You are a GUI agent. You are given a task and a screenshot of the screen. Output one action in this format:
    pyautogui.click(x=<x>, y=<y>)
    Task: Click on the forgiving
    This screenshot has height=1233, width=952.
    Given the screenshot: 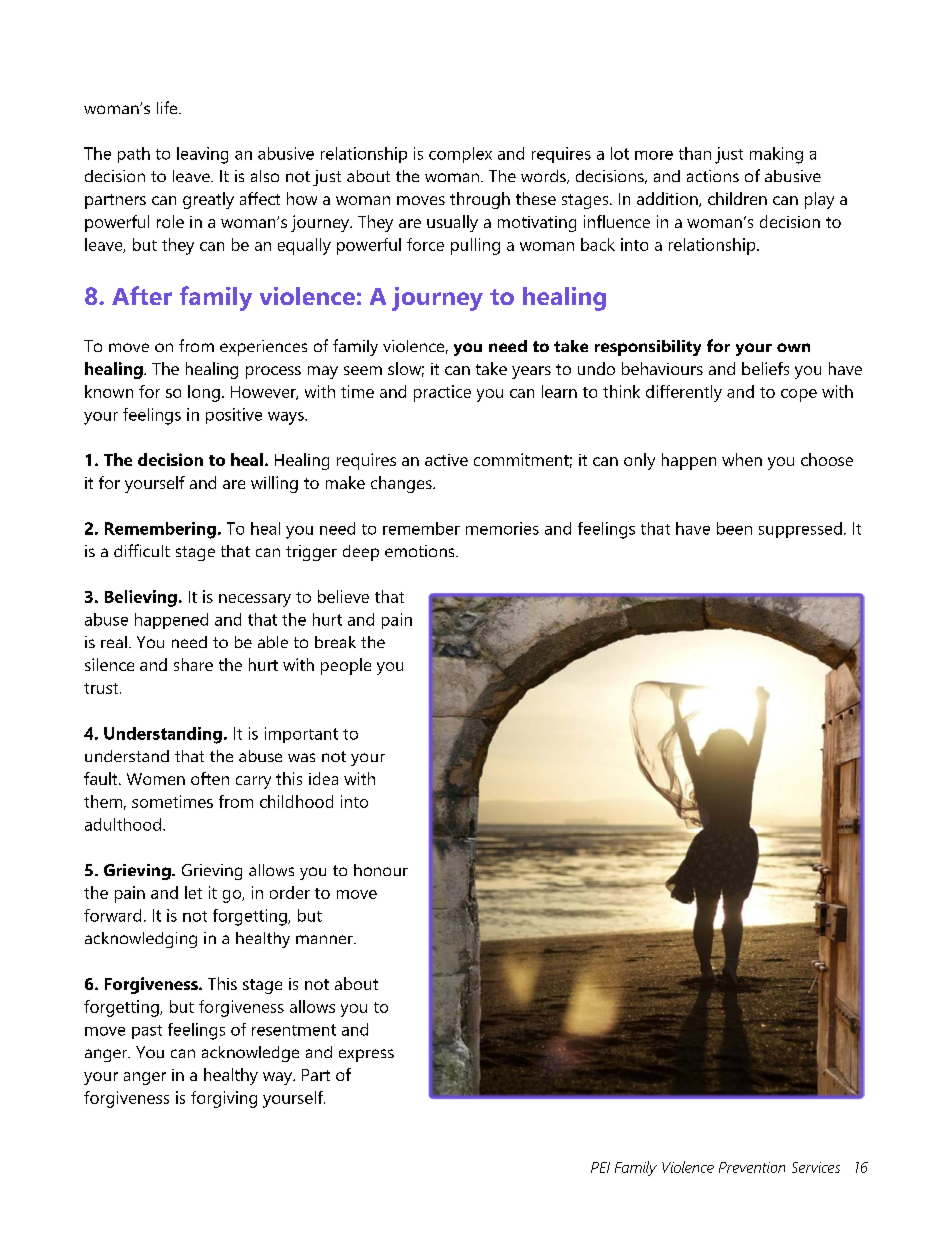 What is the action you would take?
    pyautogui.click(x=224, y=1099)
